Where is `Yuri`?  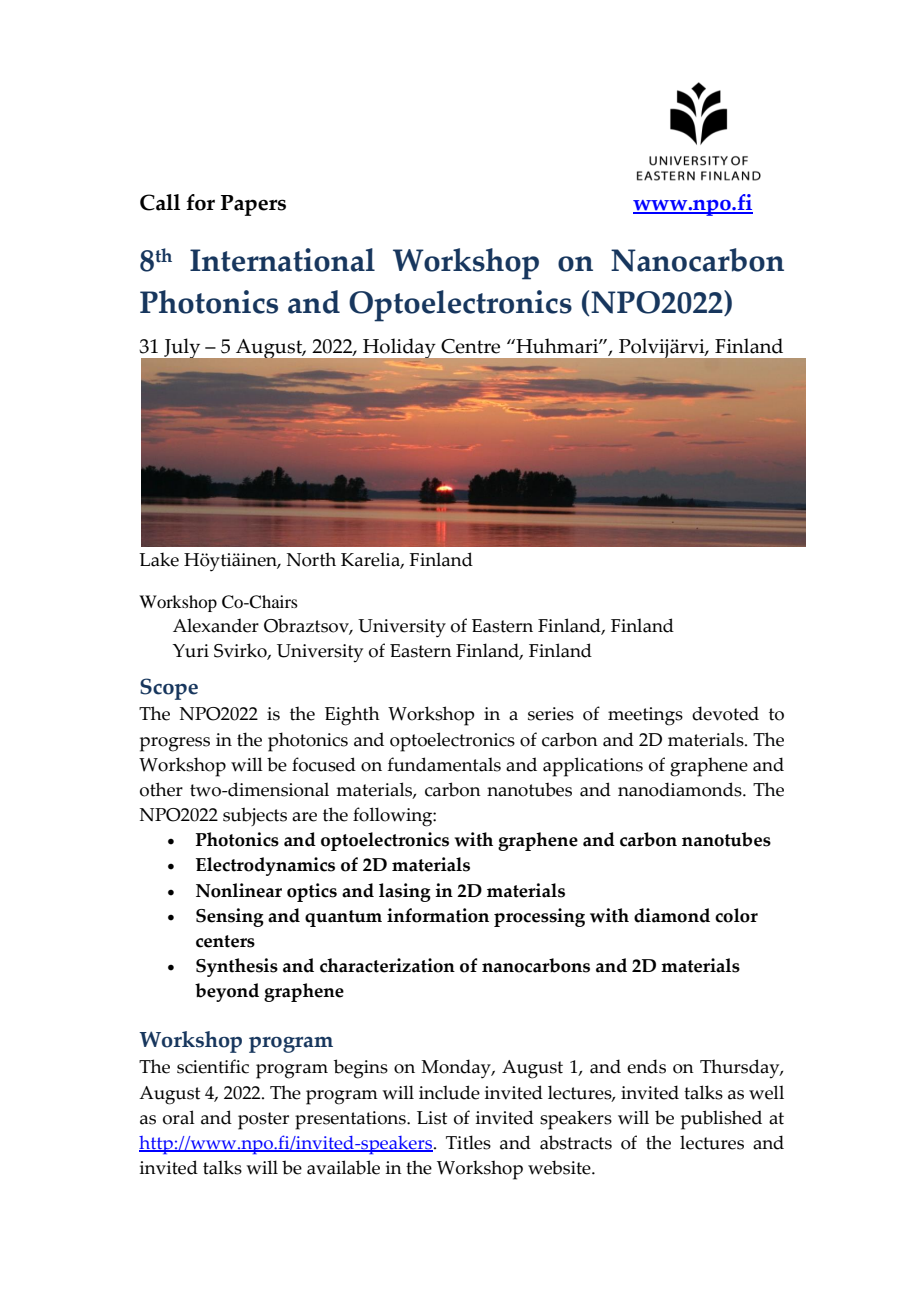 Yuri is located at coordinates (190, 651).
